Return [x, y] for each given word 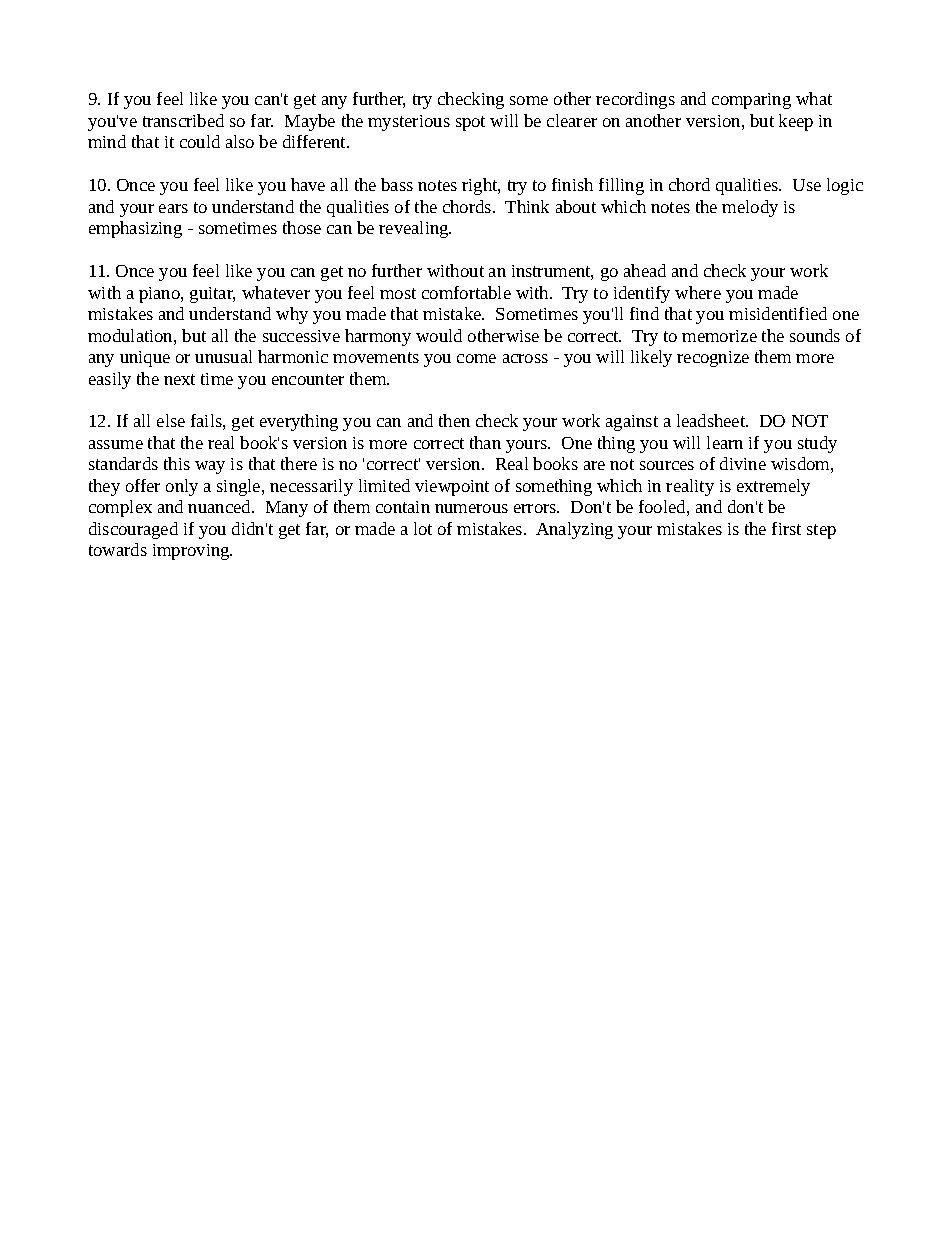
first [786, 528]
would [439, 335]
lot [423, 528]
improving [192, 552]
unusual [223, 356]
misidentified [778, 313]
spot [470, 123]
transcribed [183, 120]
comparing [751, 101]
